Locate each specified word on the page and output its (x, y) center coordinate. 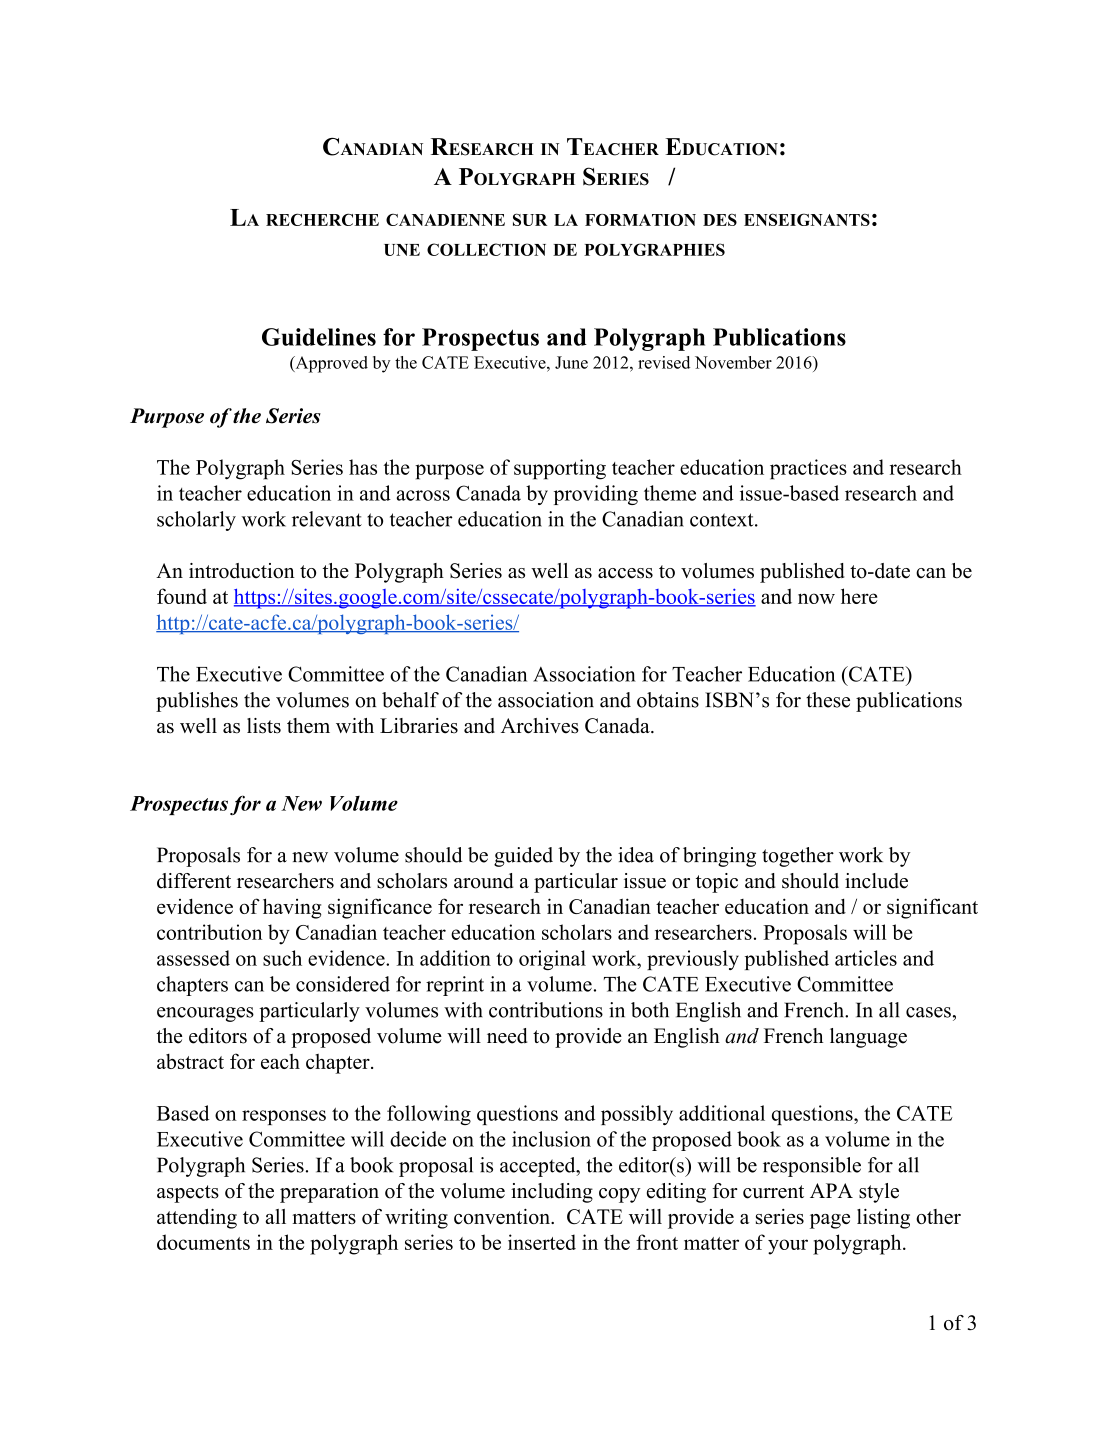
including (552, 1193)
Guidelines (319, 337)
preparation (329, 1193)
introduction (242, 571)
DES (720, 219)
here (859, 596)
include (876, 881)
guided (523, 857)
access (625, 573)
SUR (530, 219)
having (292, 908)
